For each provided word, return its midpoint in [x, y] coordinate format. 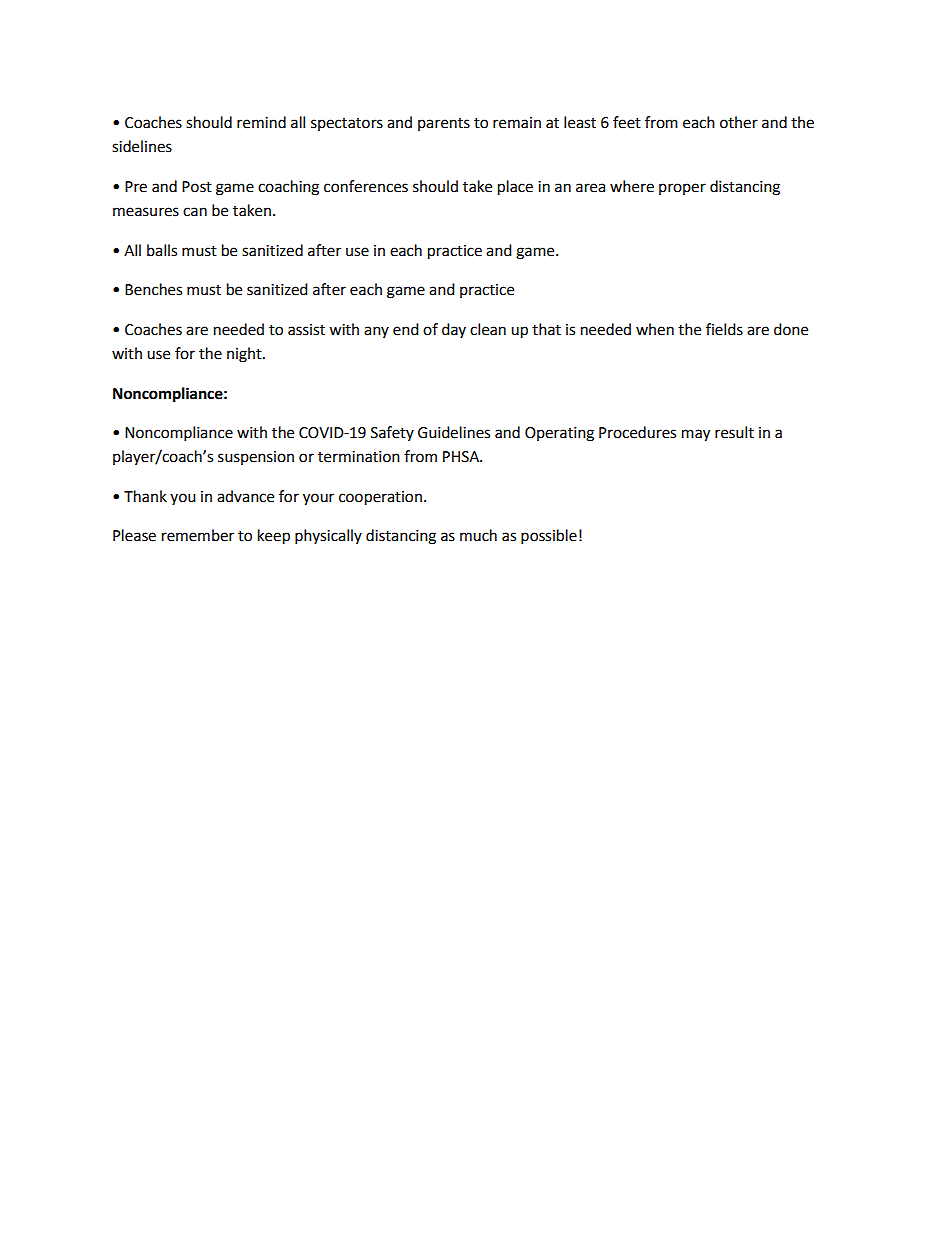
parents [444, 124]
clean [488, 329]
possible [549, 537]
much [478, 535]
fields [724, 329]
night [245, 355]
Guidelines [454, 432]
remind [261, 122]
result [734, 432]
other [739, 122]
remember [198, 535]
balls [162, 250]
